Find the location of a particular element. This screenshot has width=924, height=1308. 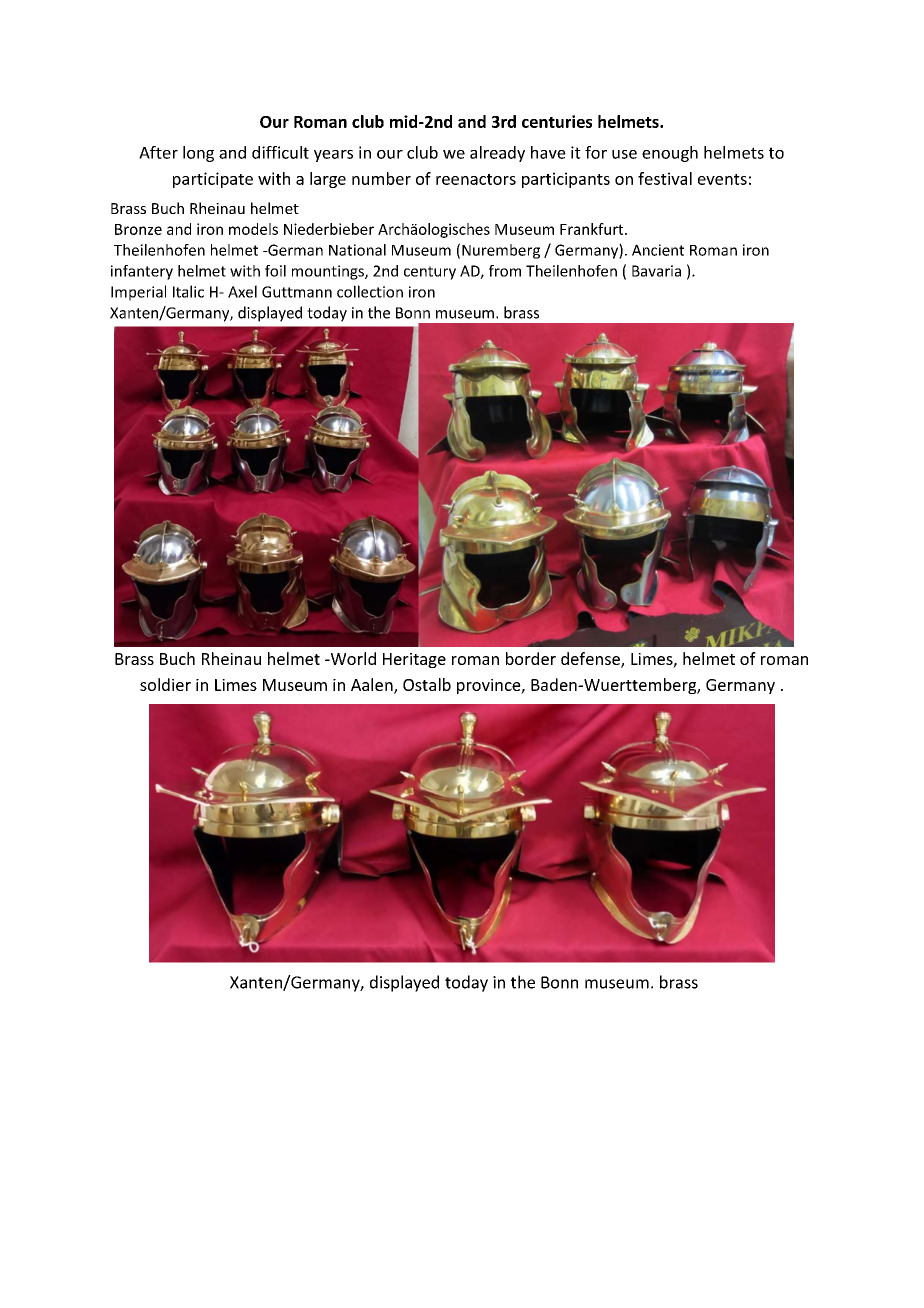

defense is located at coordinates (591, 659).
